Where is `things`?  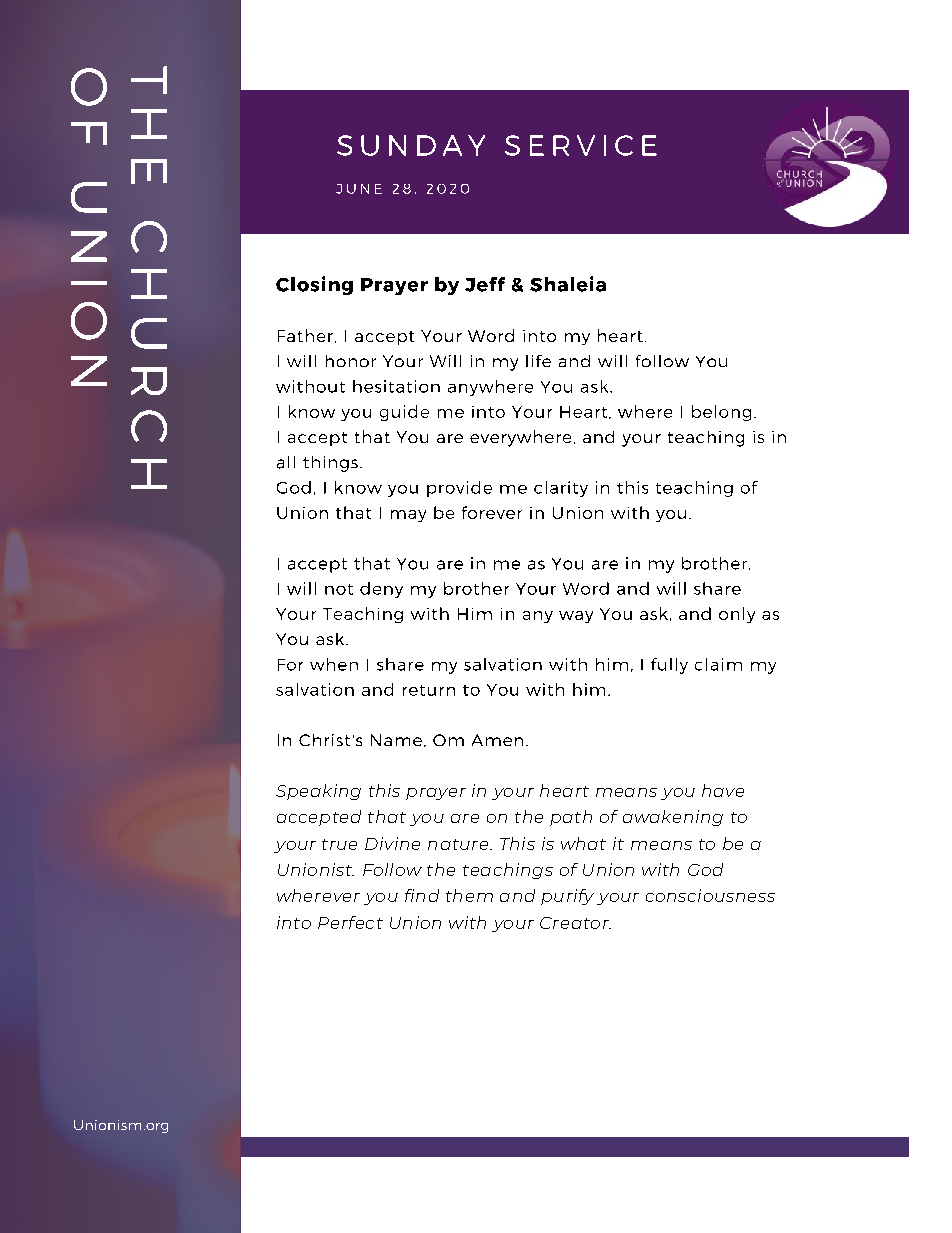
things is located at coordinates (330, 464).
